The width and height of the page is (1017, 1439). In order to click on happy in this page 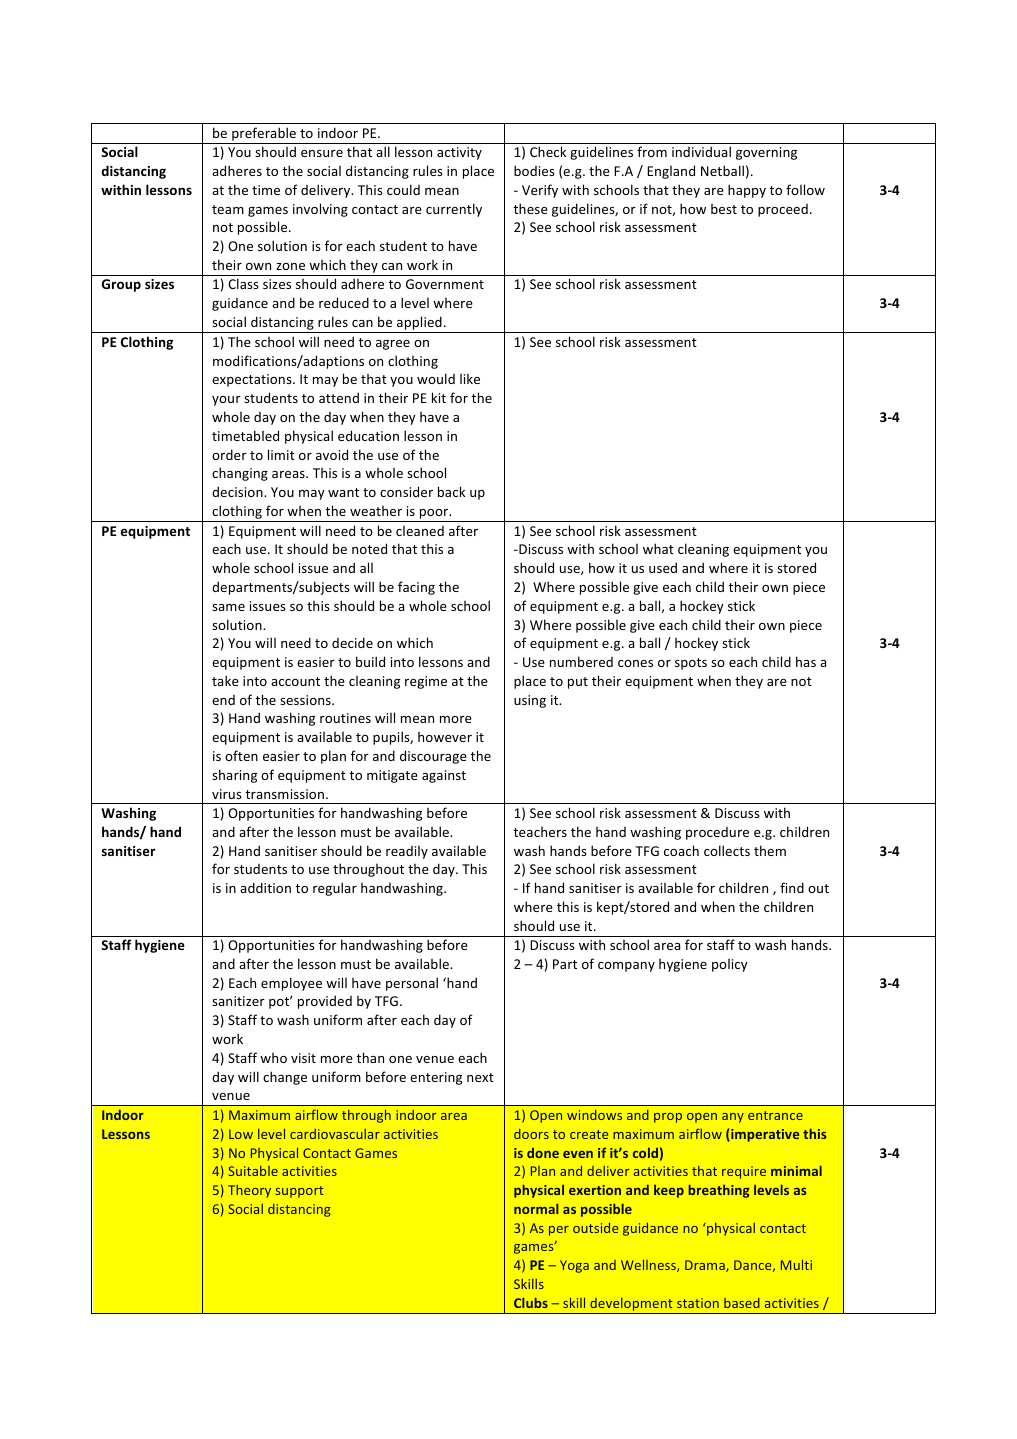, I will do `click(747, 191)`.
